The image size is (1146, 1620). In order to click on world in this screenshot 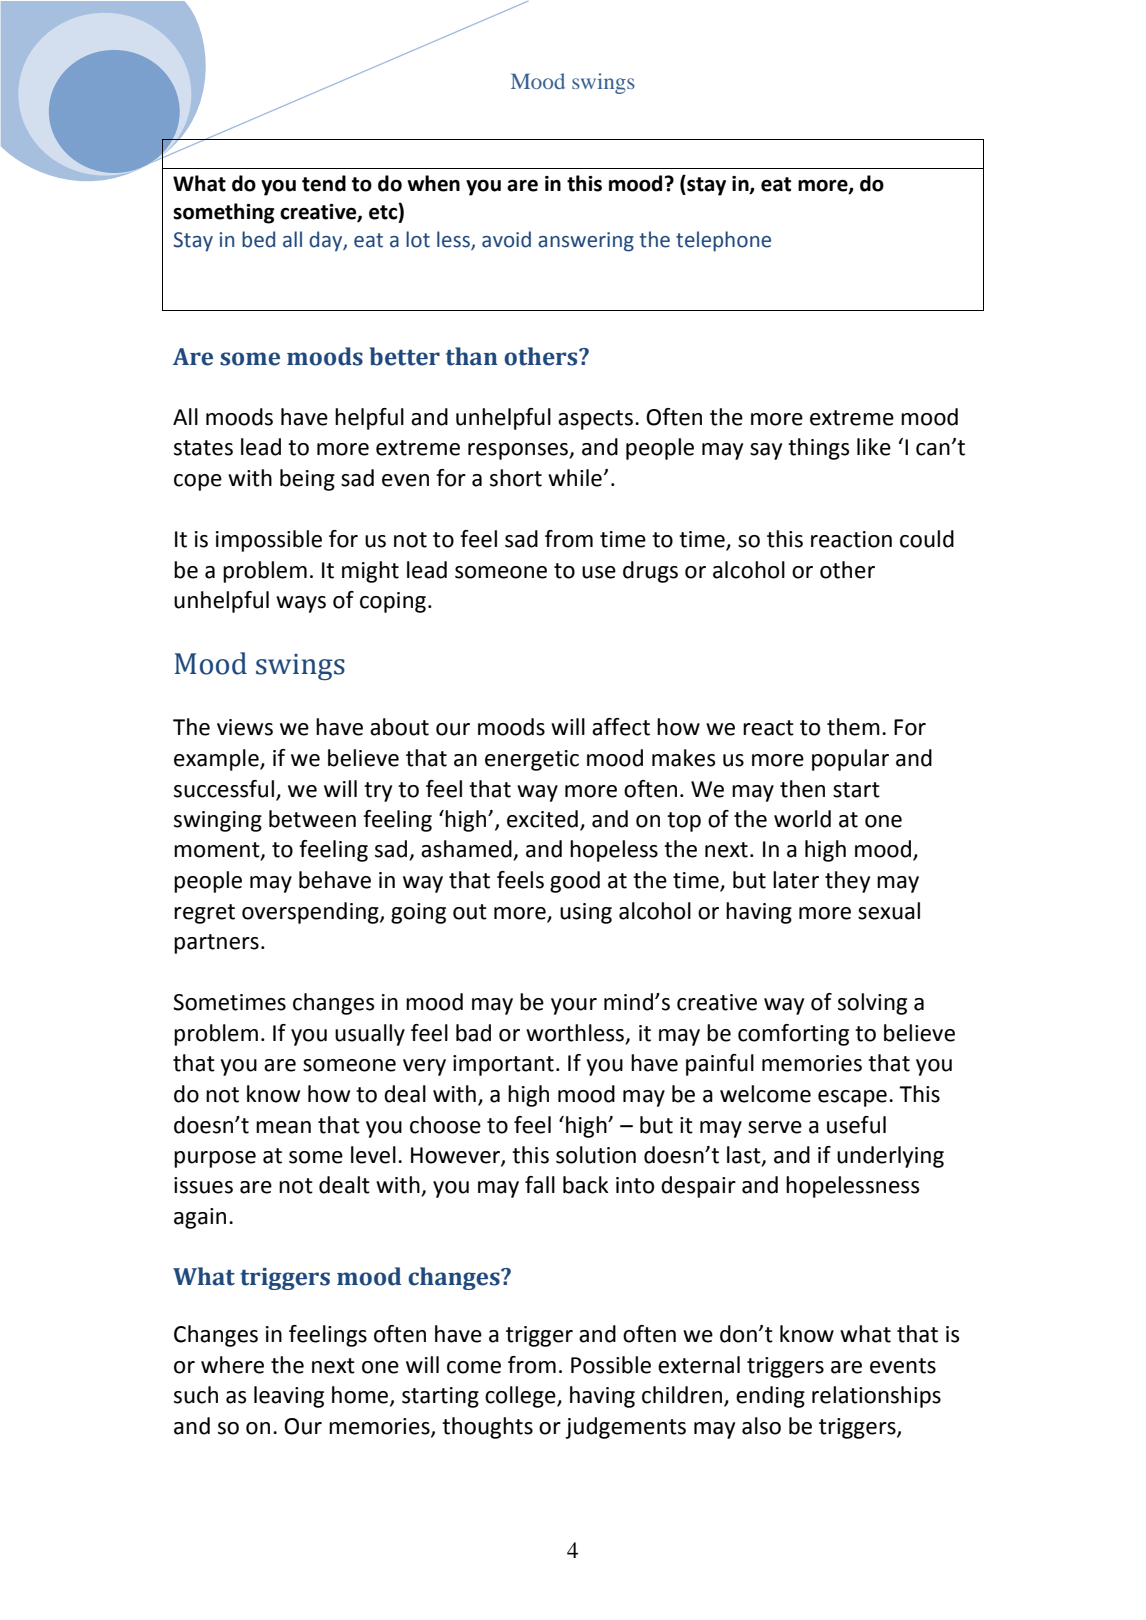, I will do `click(802, 819)`.
